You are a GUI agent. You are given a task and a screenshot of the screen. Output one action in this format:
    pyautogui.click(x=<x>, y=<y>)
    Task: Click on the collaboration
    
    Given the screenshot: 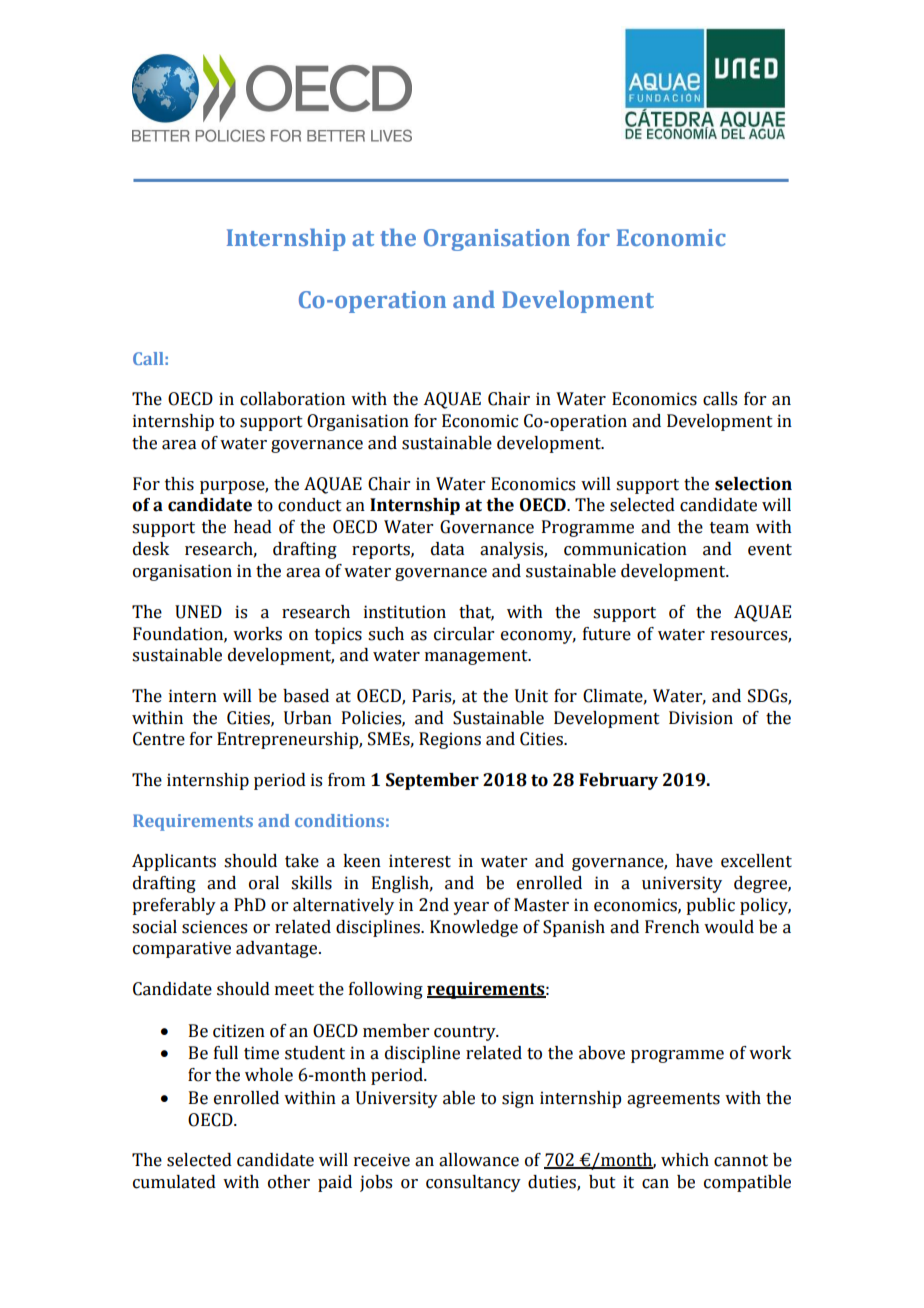 What is the action you would take?
    pyautogui.click(x=292, y=399)
